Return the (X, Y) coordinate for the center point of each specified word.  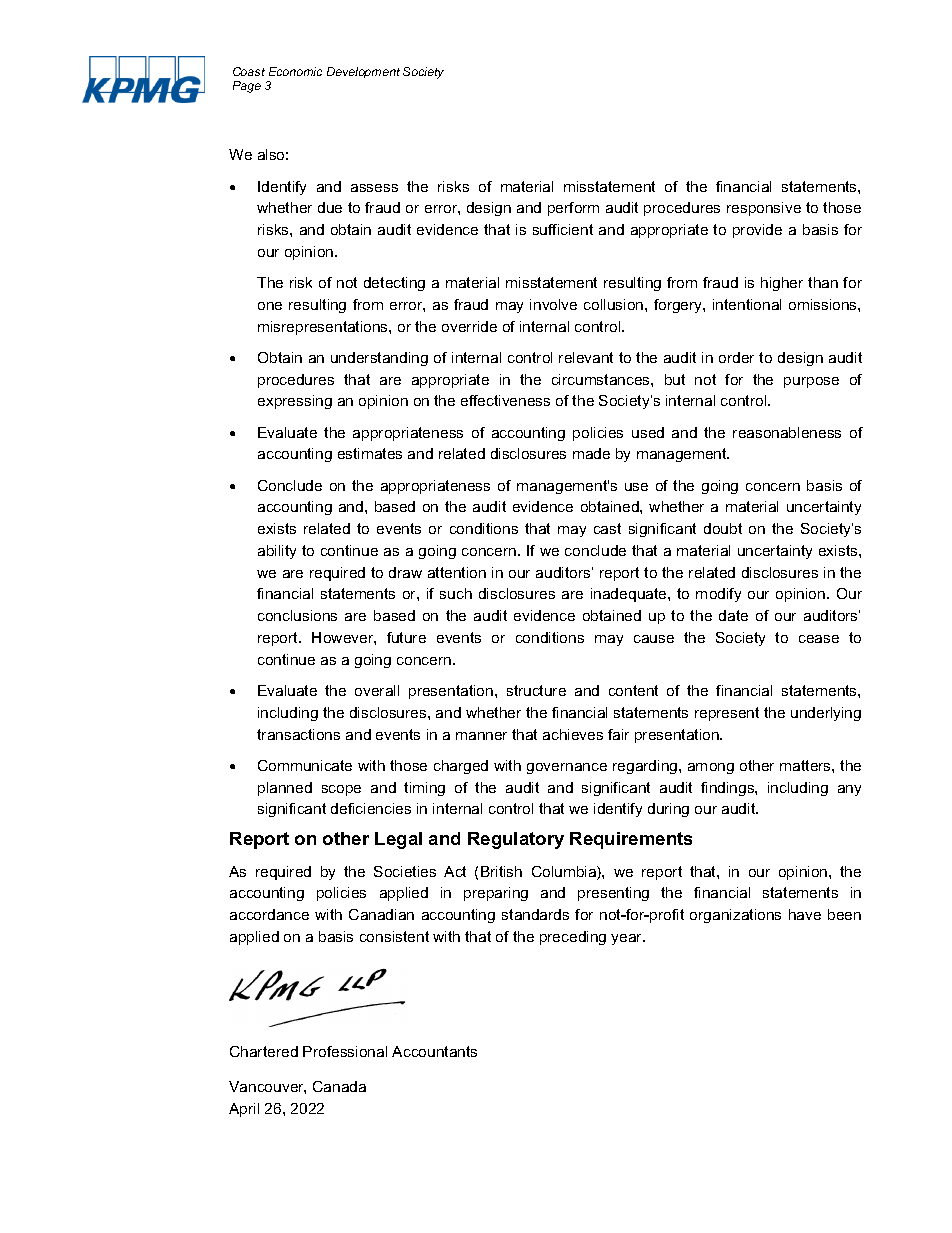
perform (573, 209)
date (733, 615)
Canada (339, 1086)
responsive (764, 209)
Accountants (434, 1051)
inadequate (630, 595)
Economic (295, 71)
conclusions (297, 615)
